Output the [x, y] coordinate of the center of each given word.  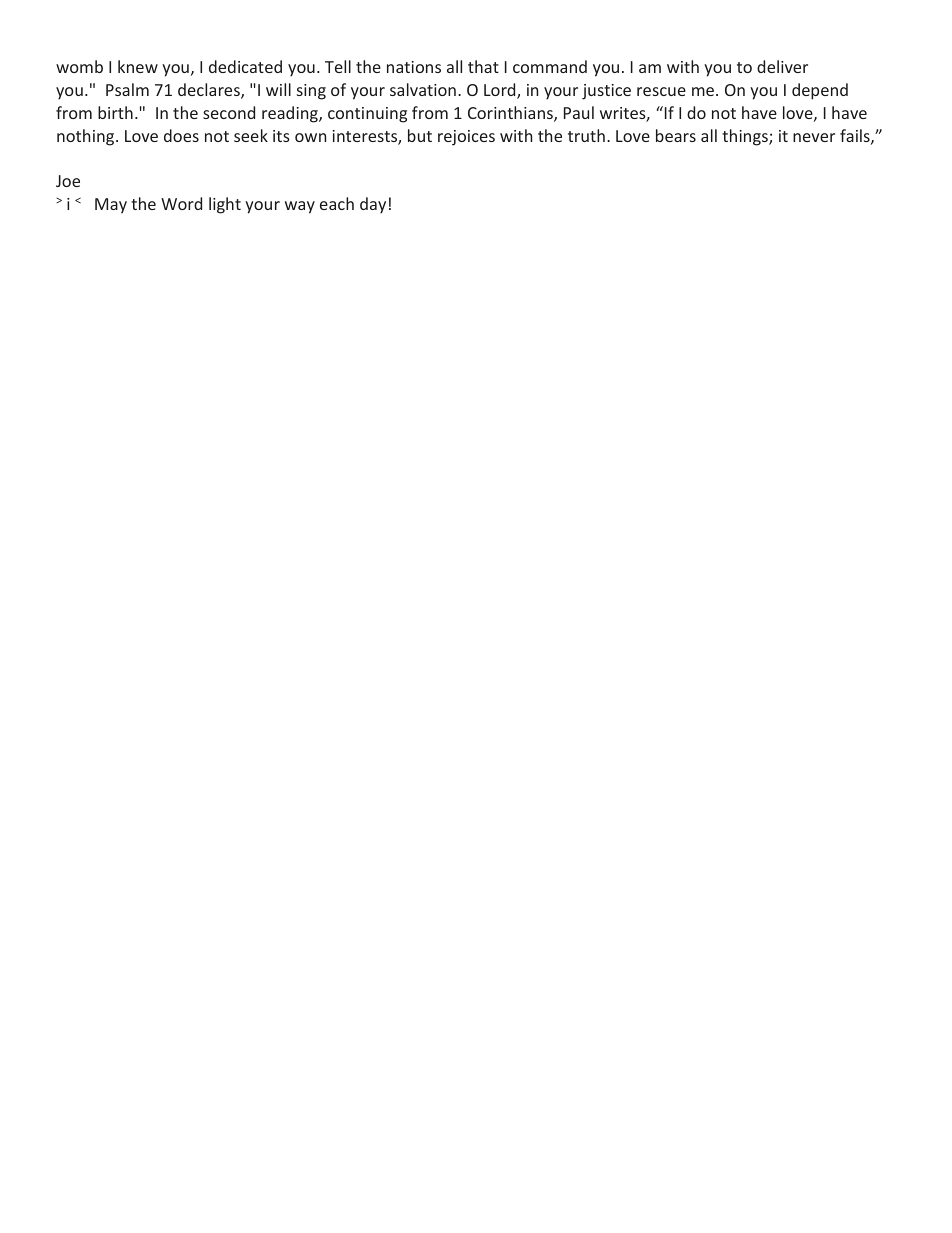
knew [138, 66]
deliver [782, 66]
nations [414, 67]
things [746, 137]
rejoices [466, 138]
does [181, 135]
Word [181, 203]
